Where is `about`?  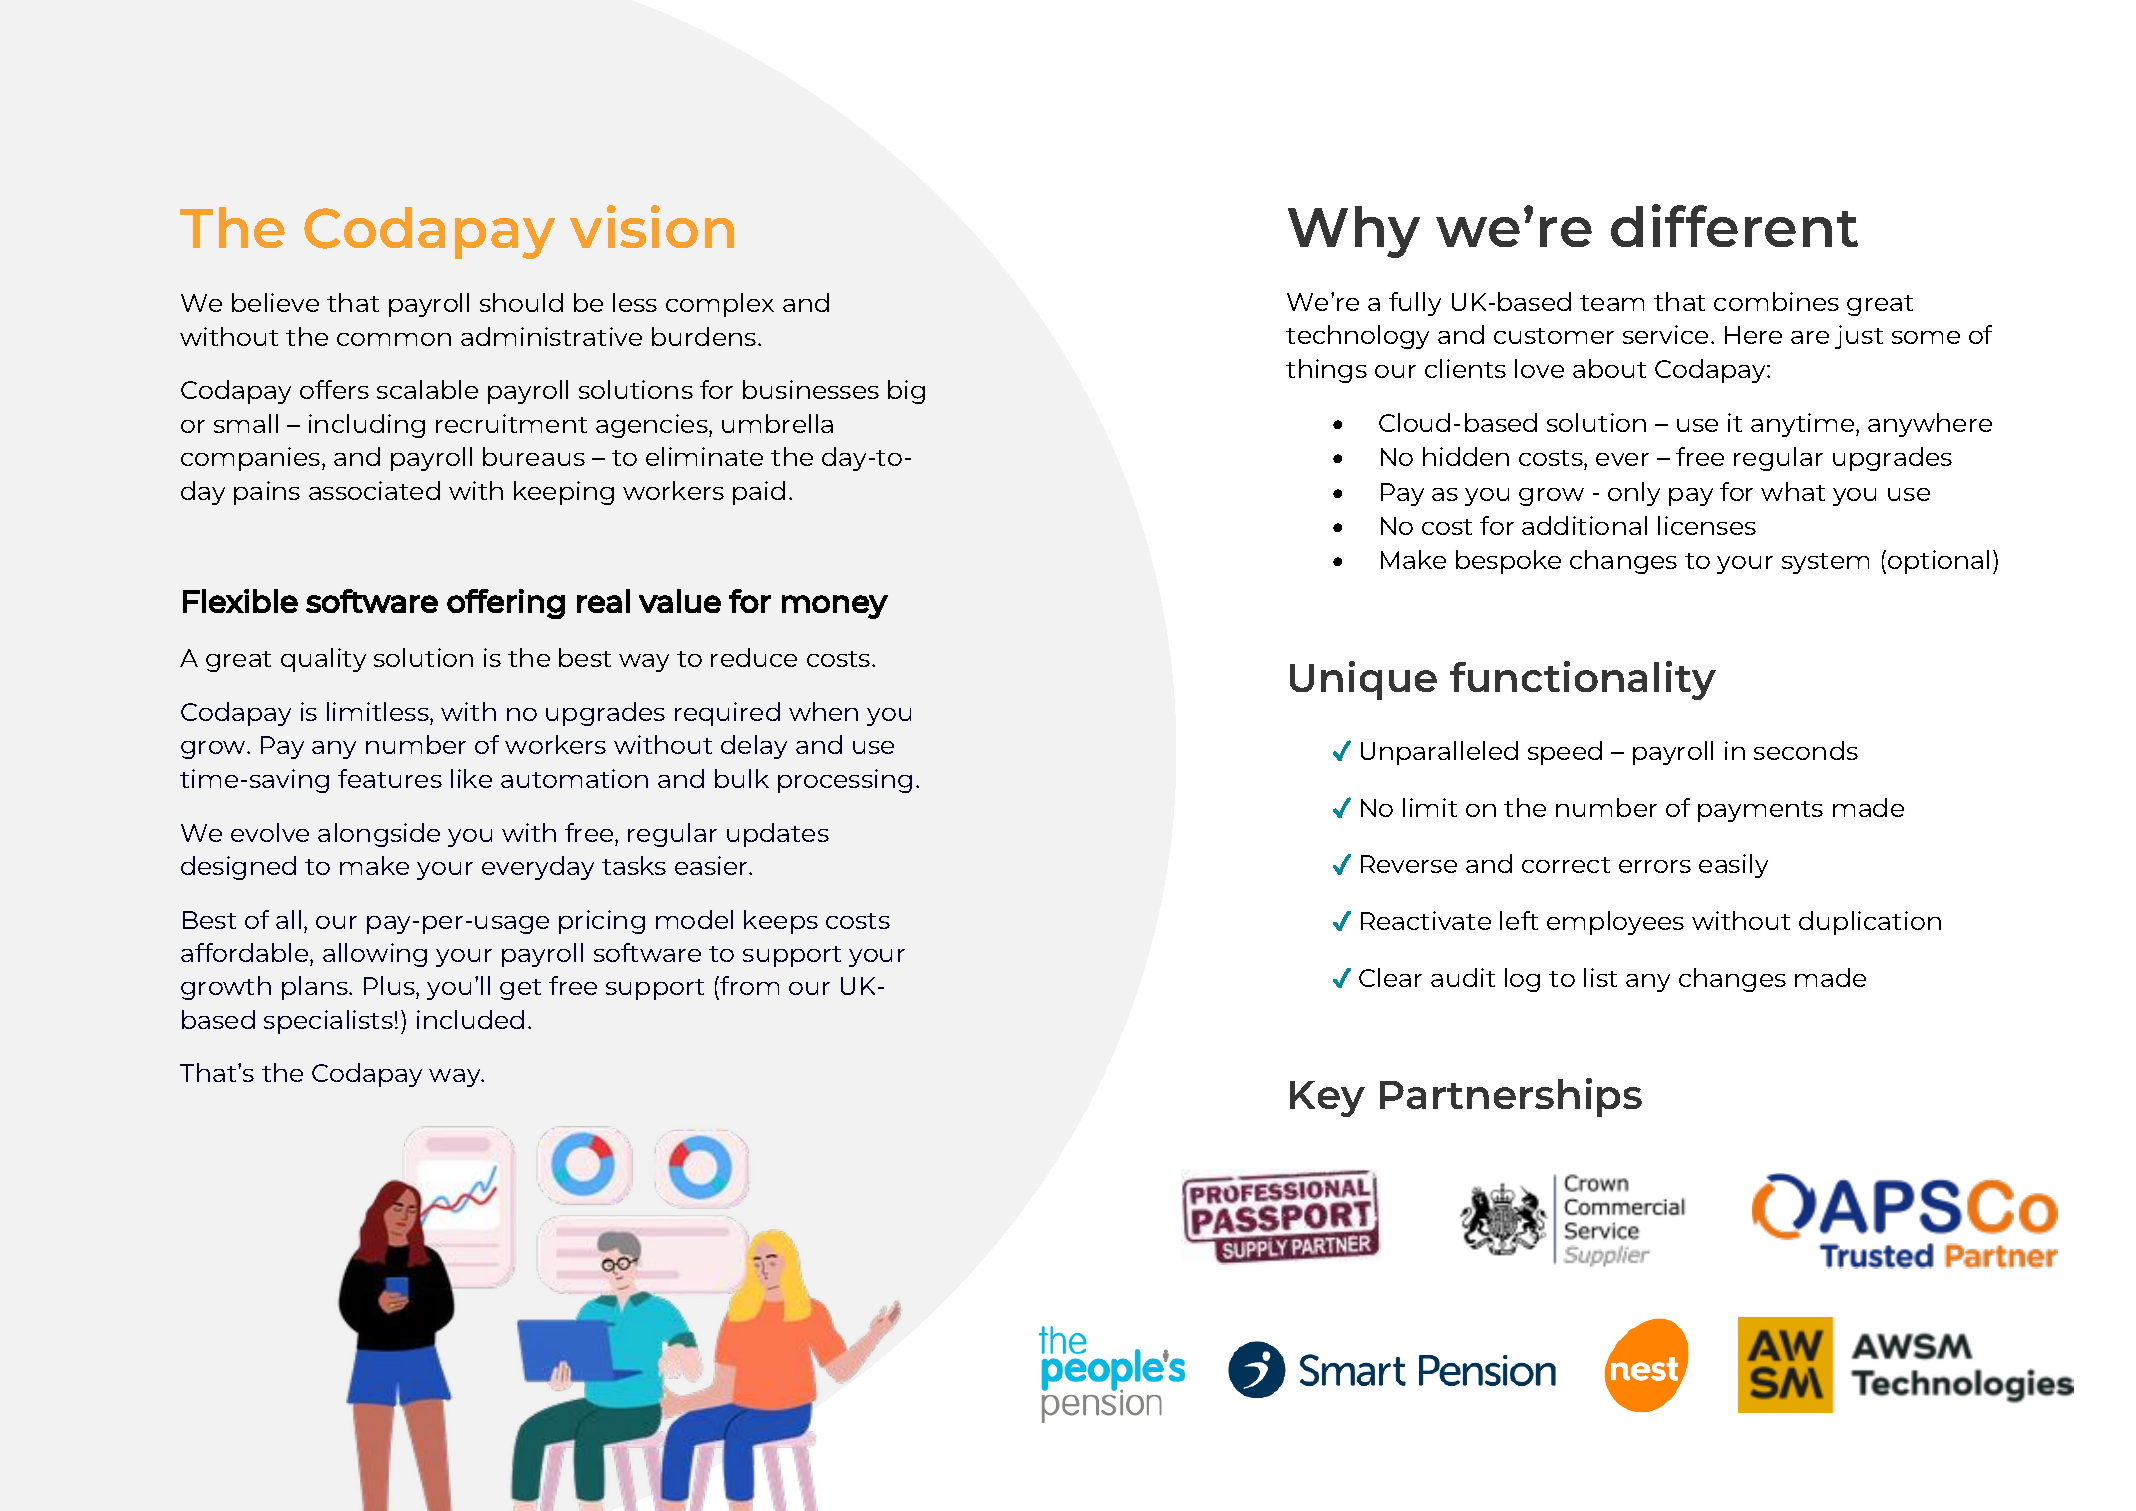 about is located at coordinates (1609, 368).
